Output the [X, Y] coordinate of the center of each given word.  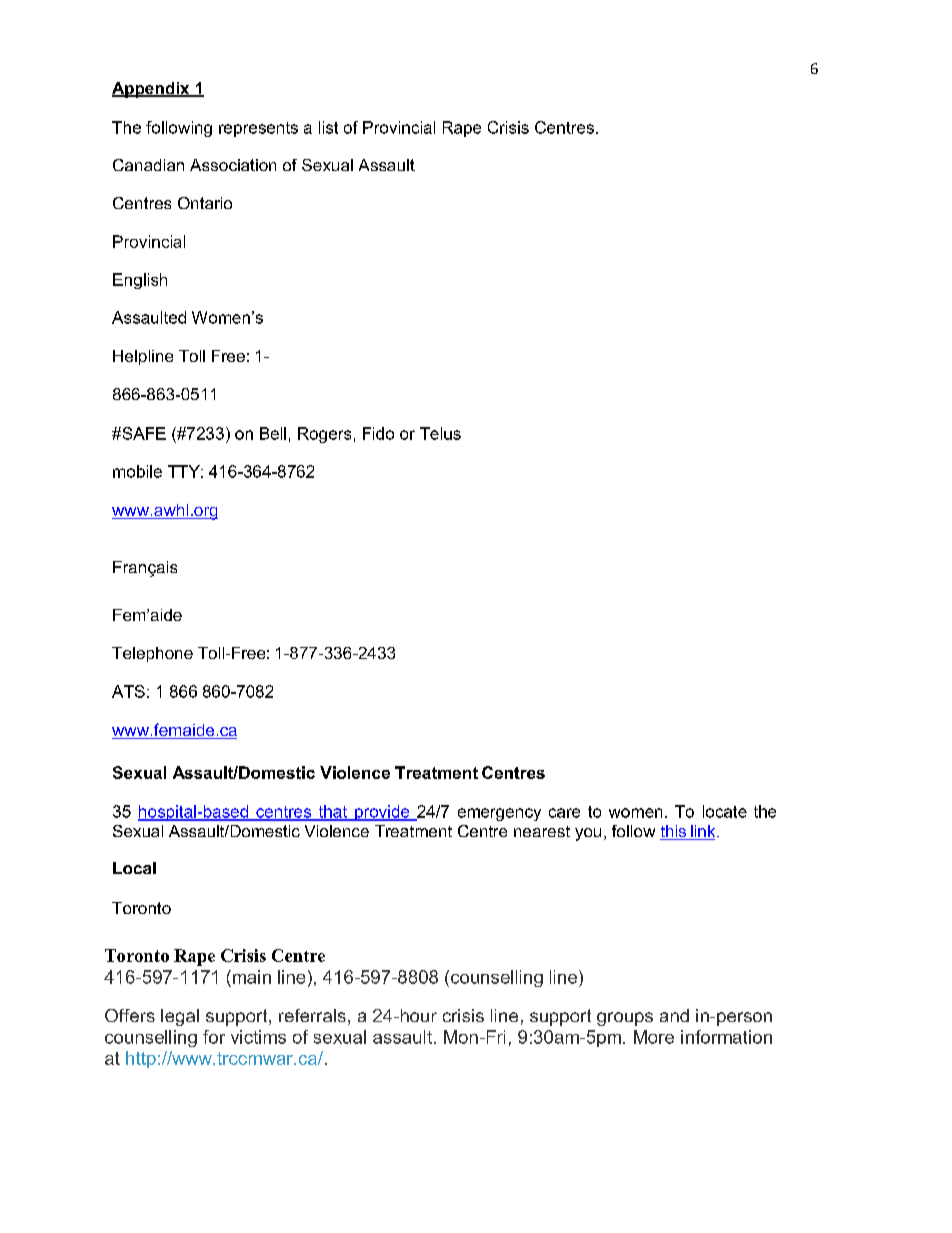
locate [725, 811]
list [328, 127]
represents [258, 129]
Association [233, 165]
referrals [312, 1015]
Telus [440, 433]
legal [180, 1017]
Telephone [152, 654]
